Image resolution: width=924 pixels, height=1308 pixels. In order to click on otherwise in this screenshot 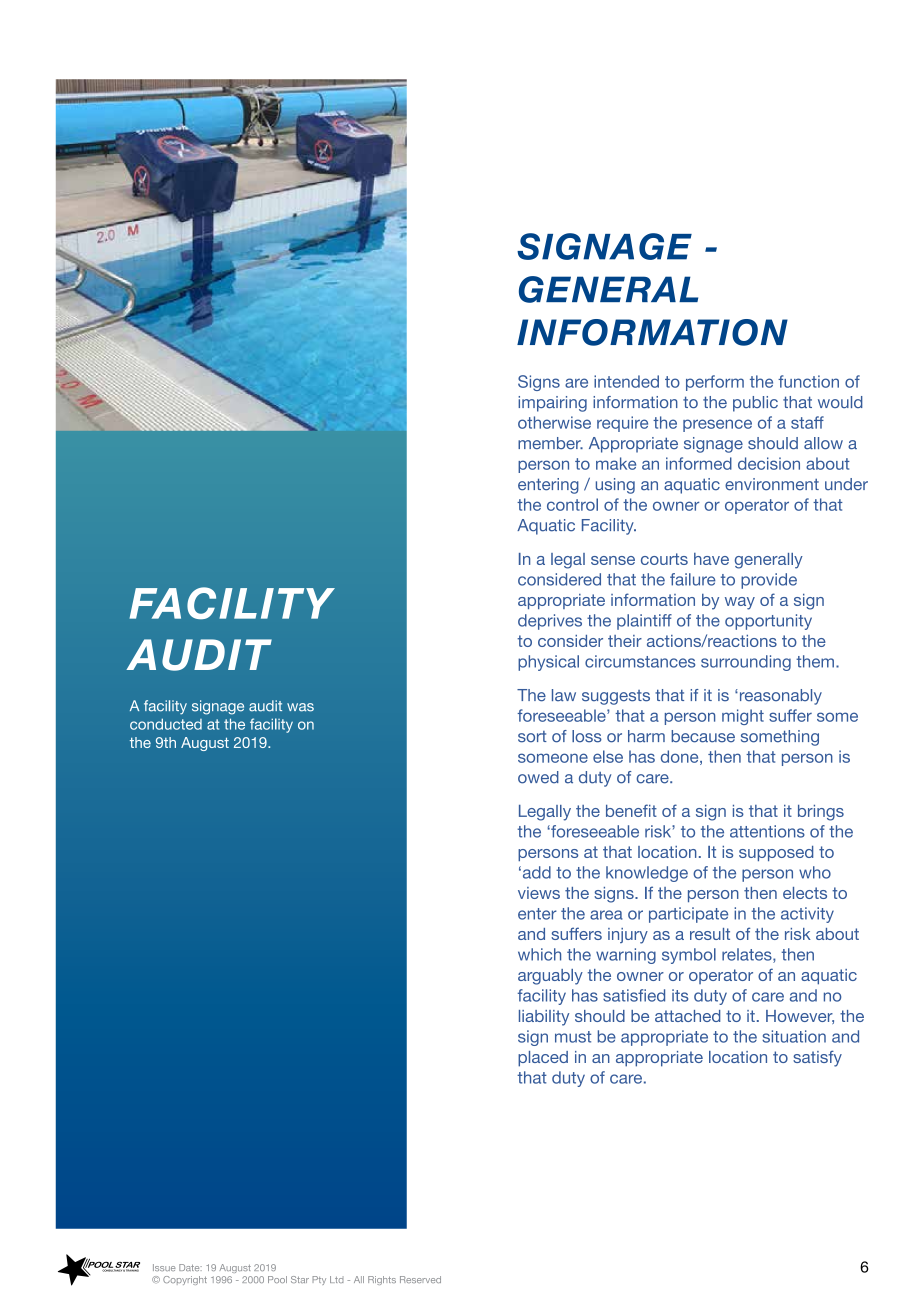, I will do `click(554, 422)`.
